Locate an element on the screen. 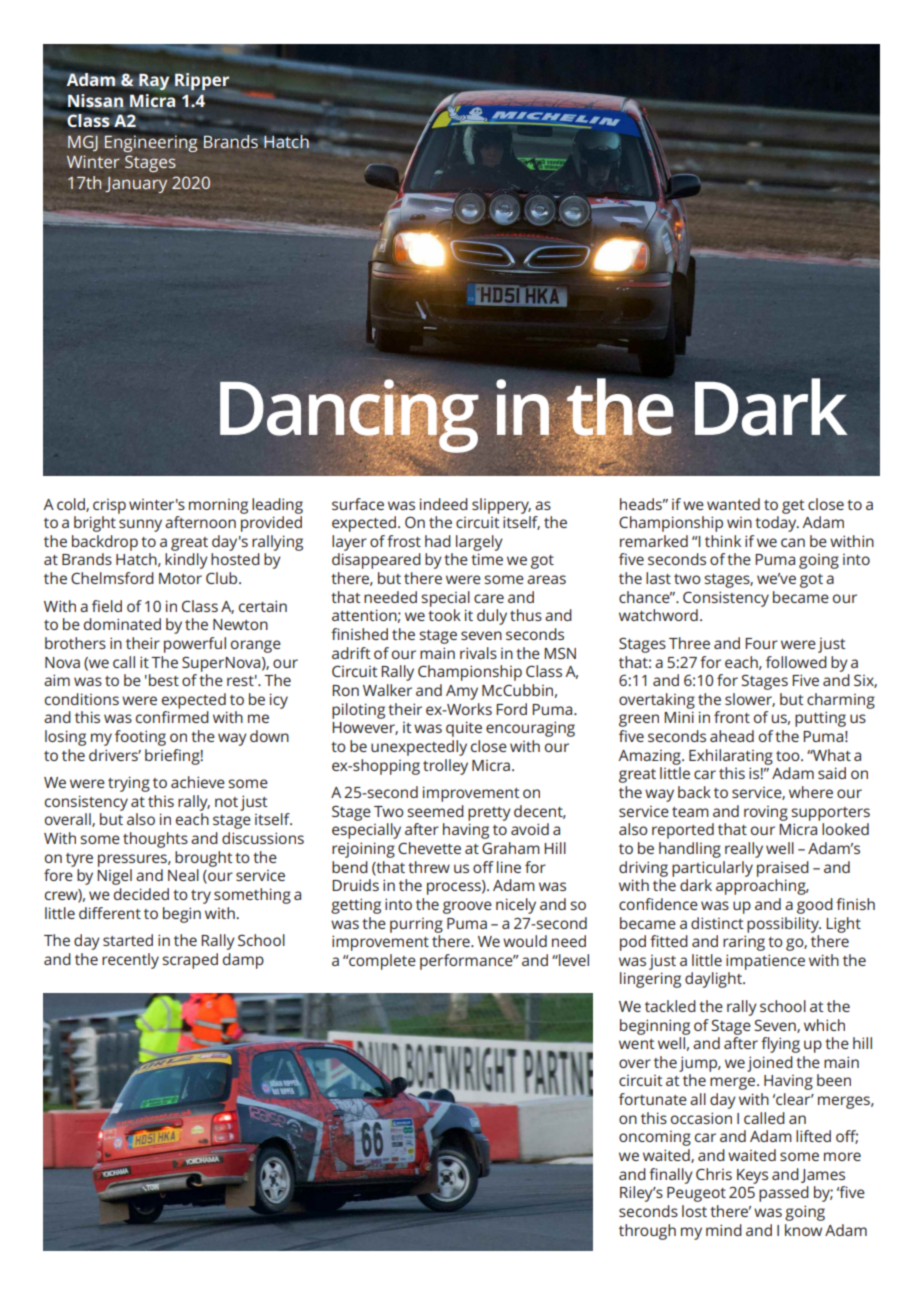  wanted is located at coordinates (733, 504).
